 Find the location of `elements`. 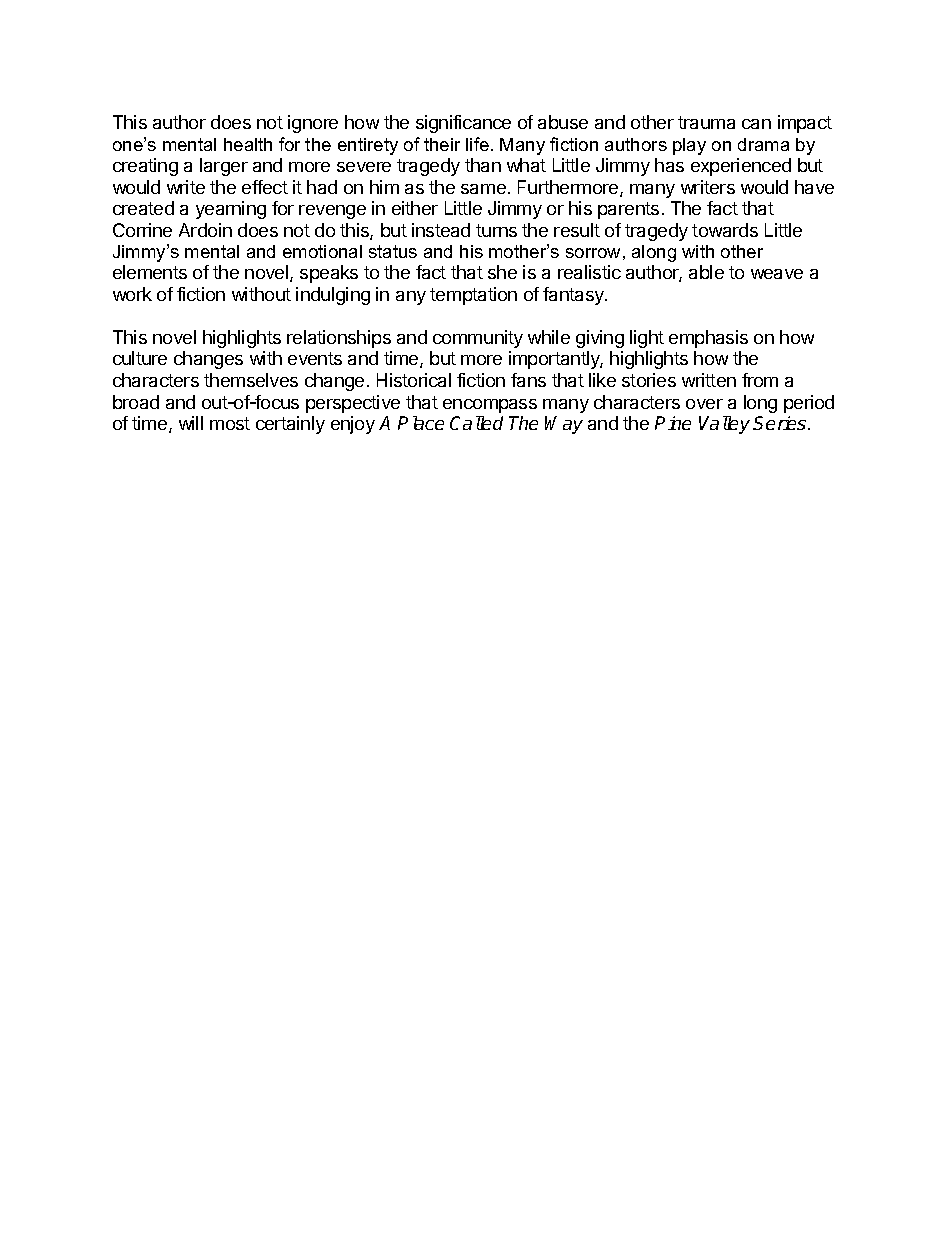

elements is located at coordinates (150, 272).
